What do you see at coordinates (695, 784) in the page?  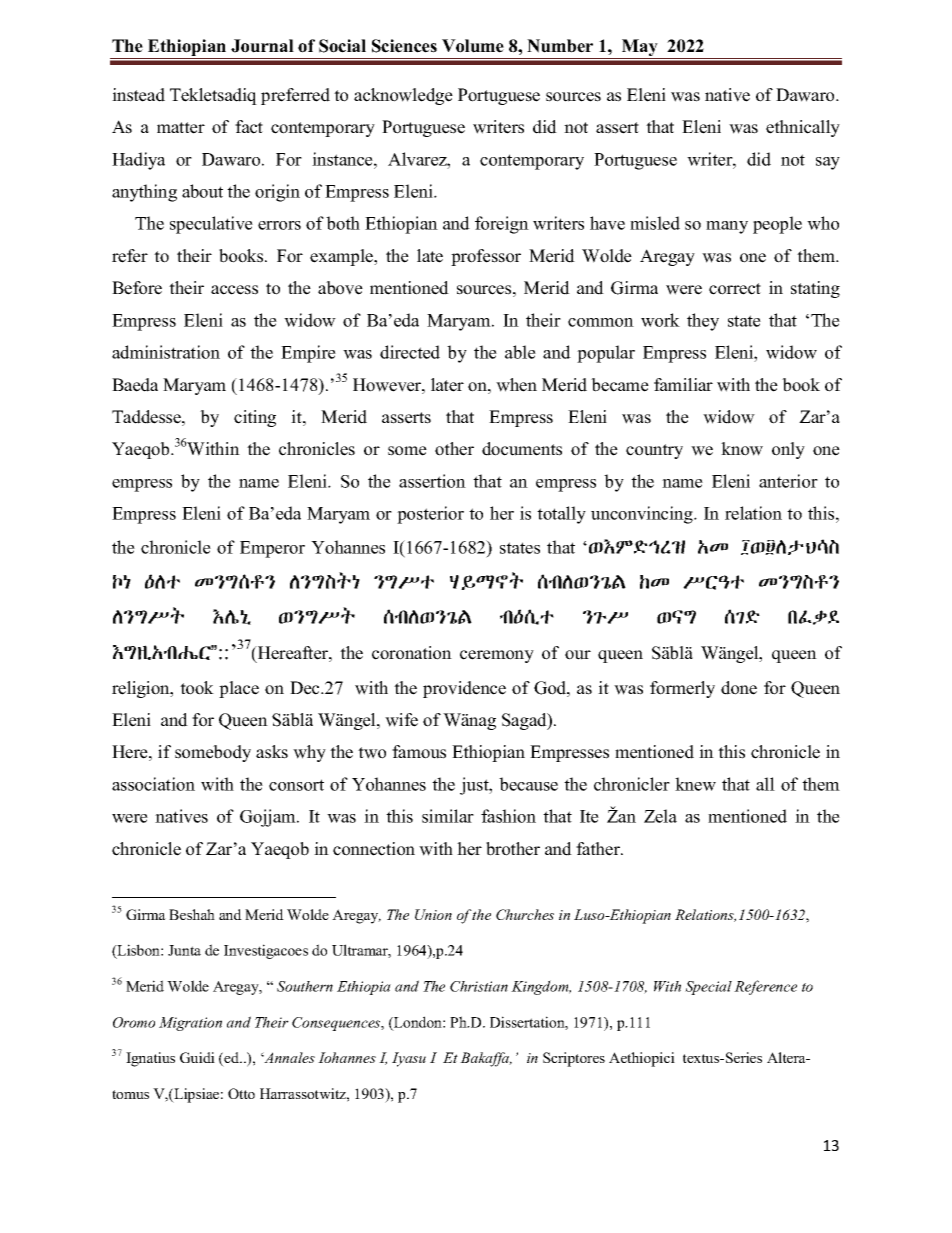 I see `knew` at bounding box center [695, 784].
